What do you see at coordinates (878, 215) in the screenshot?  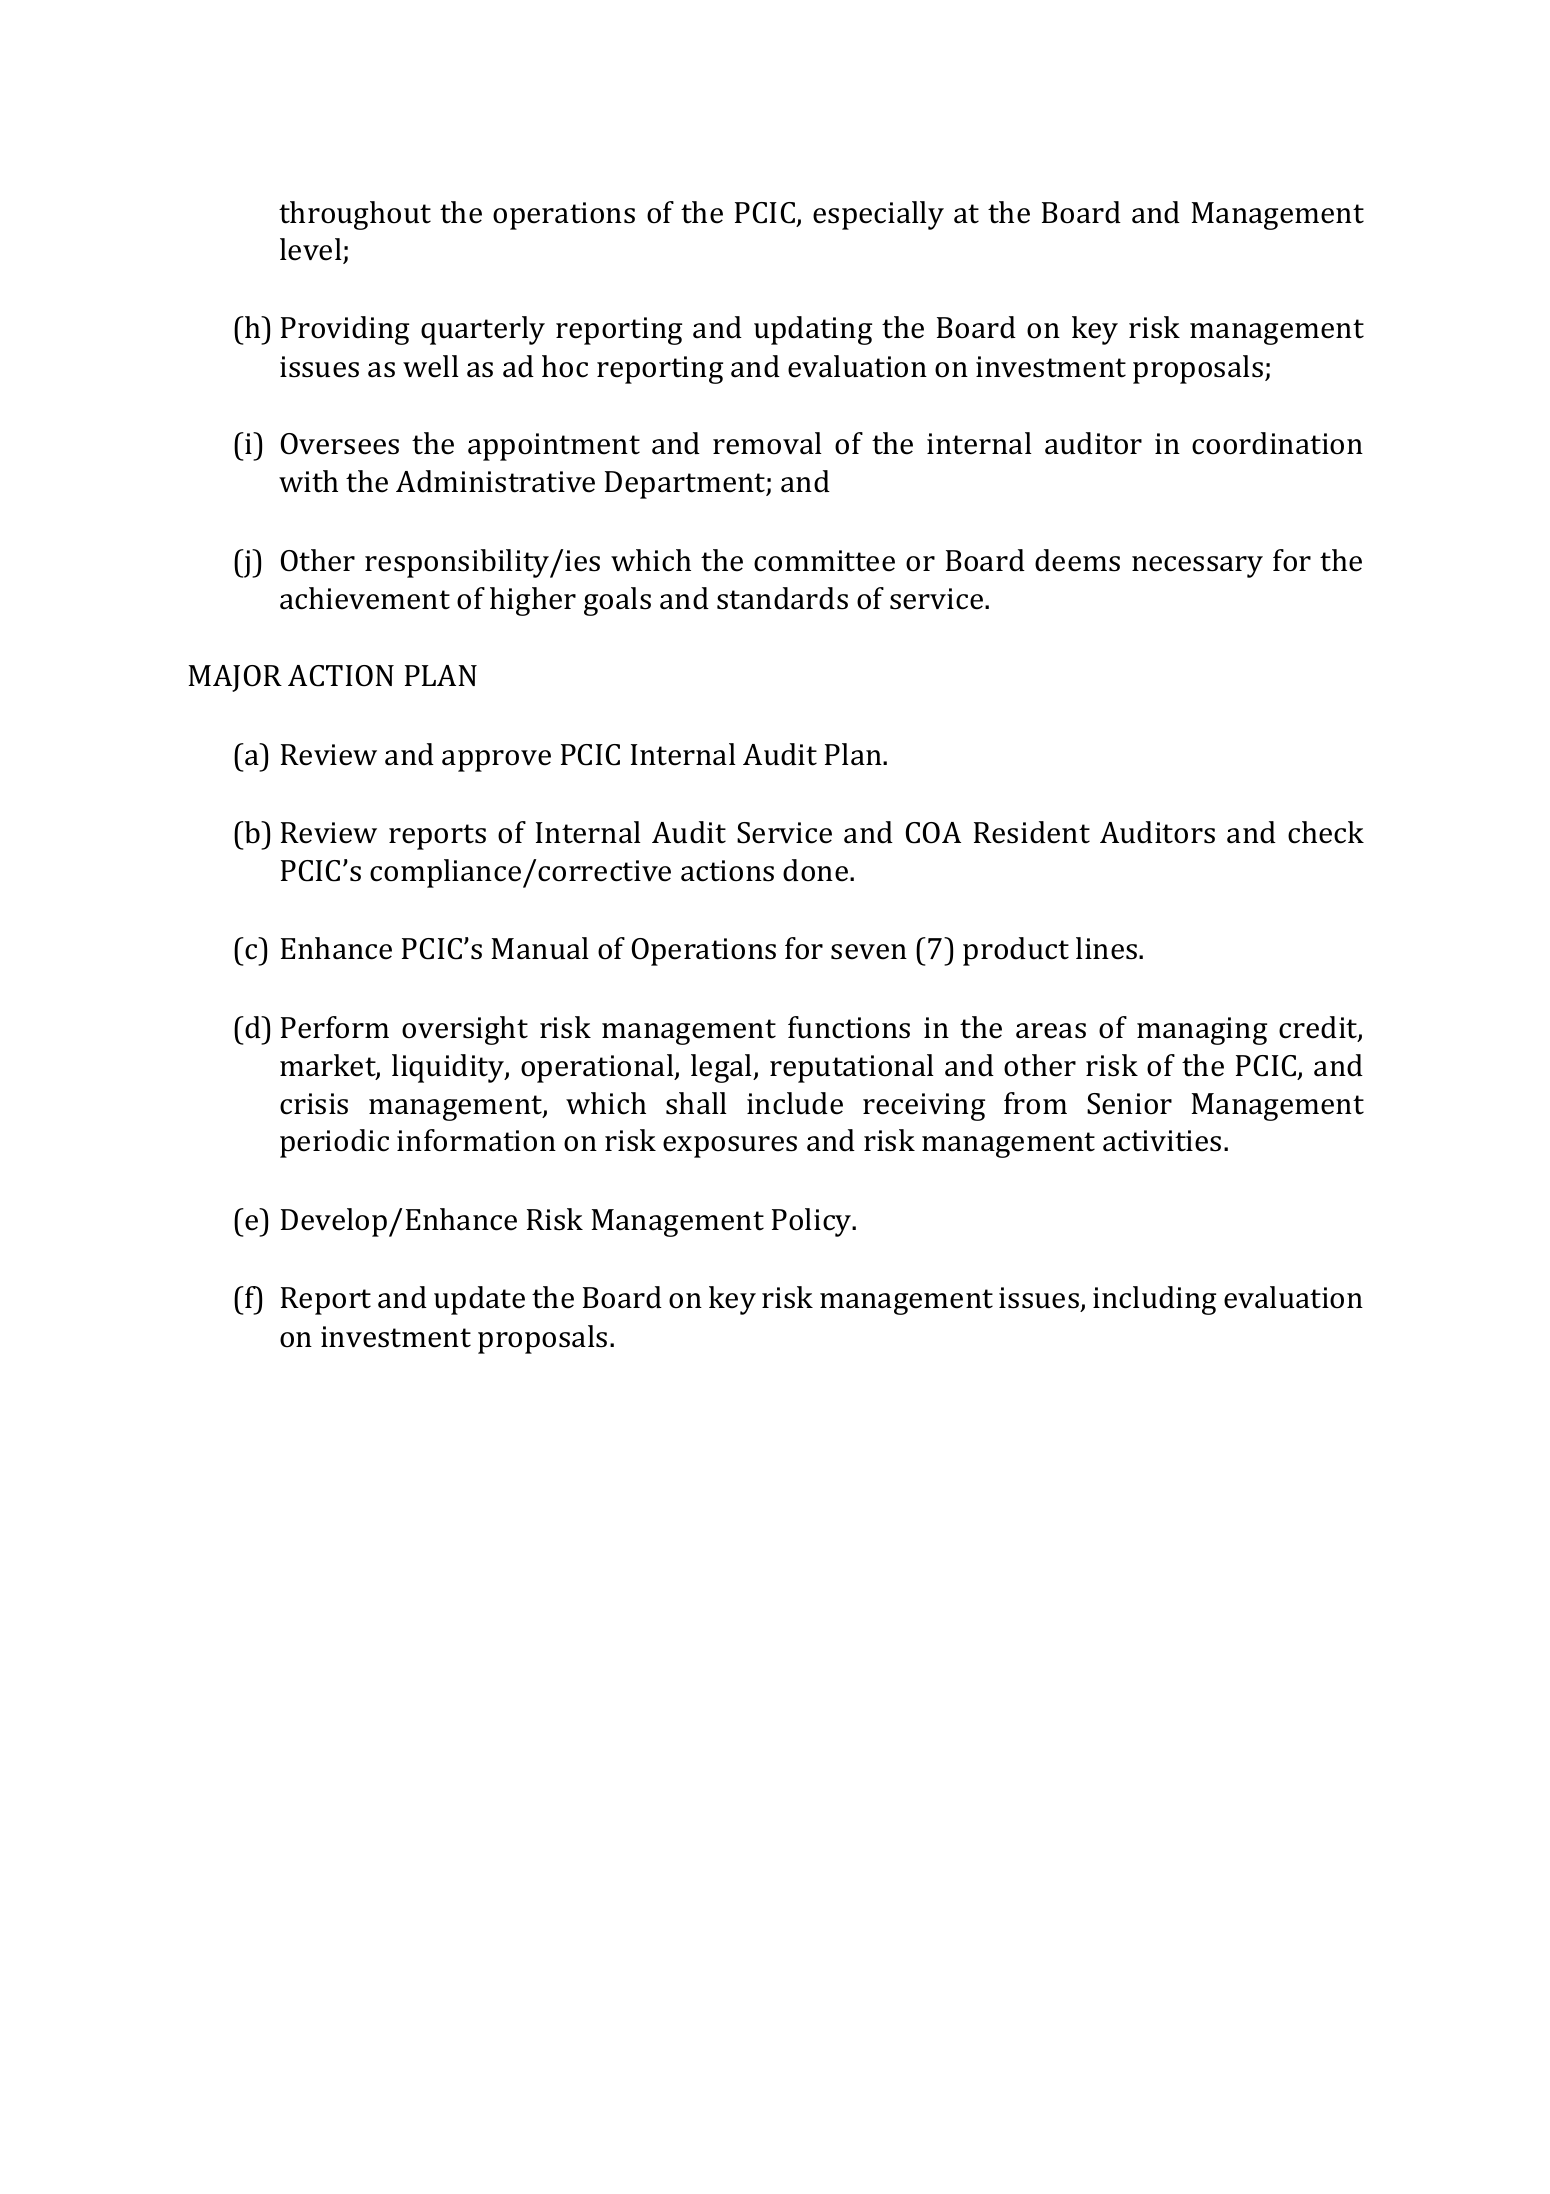 I see `especially` at bounding box center [878, 215].
